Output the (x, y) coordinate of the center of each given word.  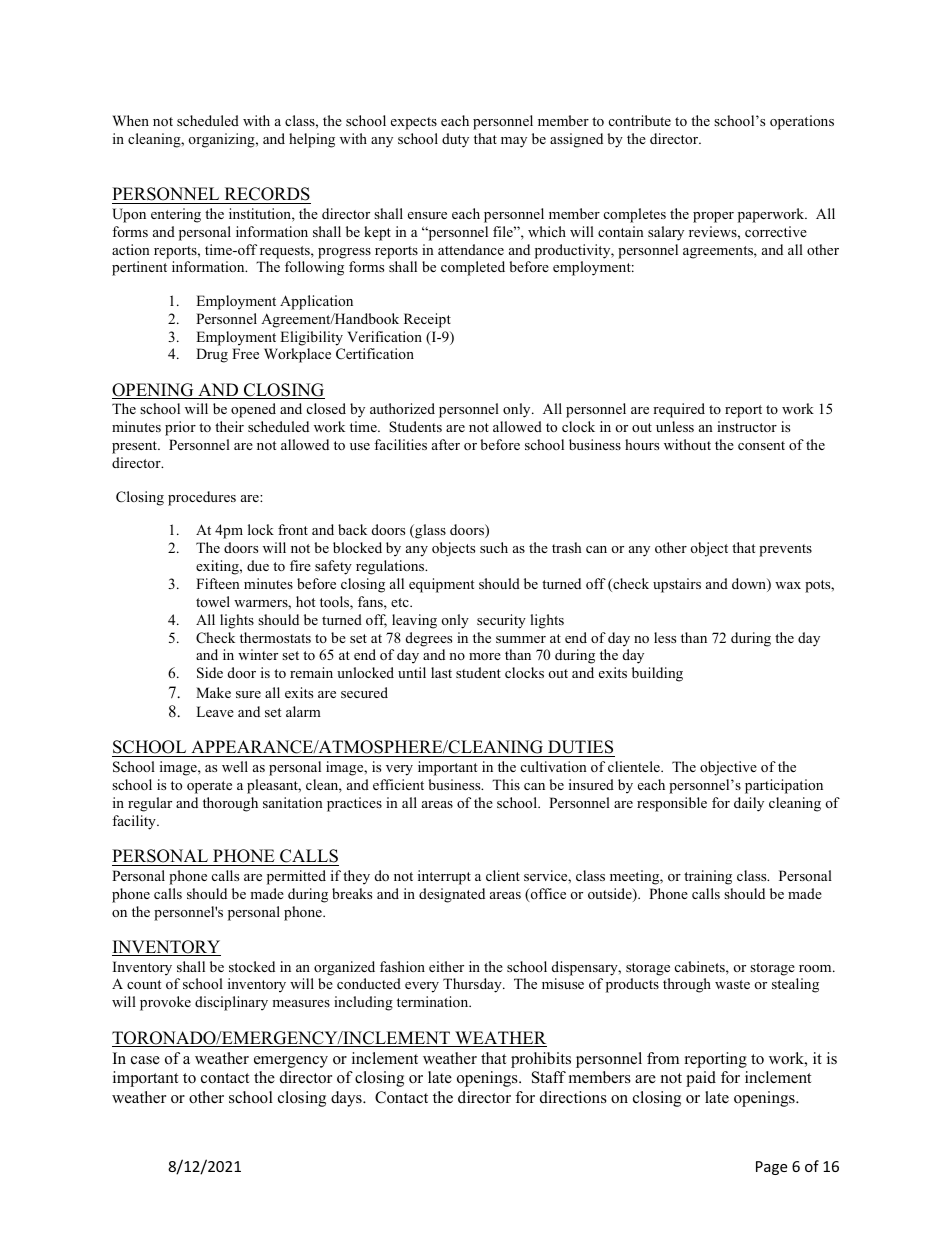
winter (258, 654)
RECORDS (267, 194)
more (485, 656)
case (145, 1060)
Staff (549, 1077)
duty (455, 140)
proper (713, 217)
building (657, 674)
